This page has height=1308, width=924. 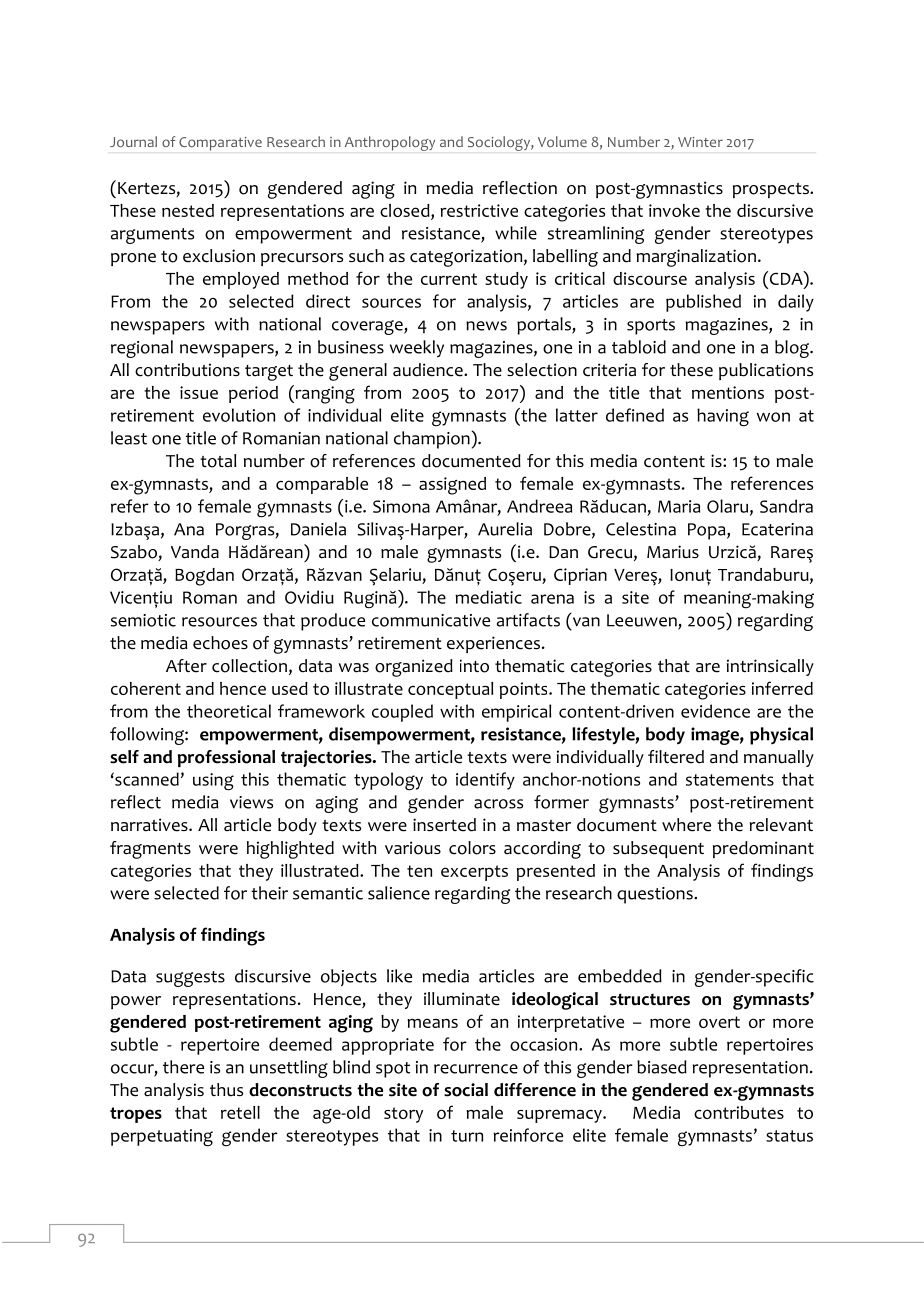 I want to click on Comparative, so click(x=220, y=144).
